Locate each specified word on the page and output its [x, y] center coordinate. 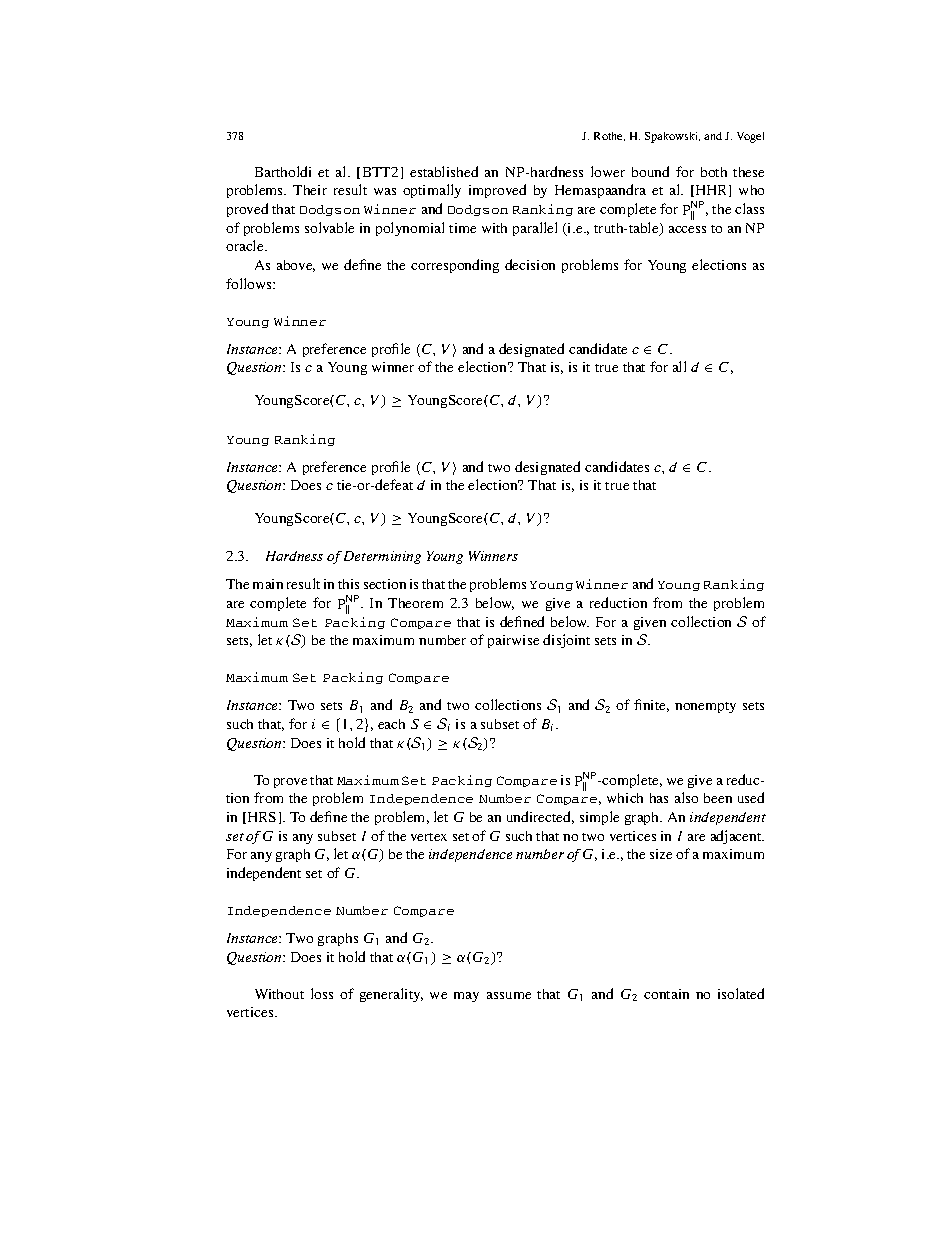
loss [322, 993]
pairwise [513, 641]
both [714, 172]
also [686, 797]
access [687, 229]
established [444, 171]
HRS [260, 818]
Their [310, 190]
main [268, 584]
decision [530, 264]
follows [250, 283]
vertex [429, 837]
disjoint [566, 641]
